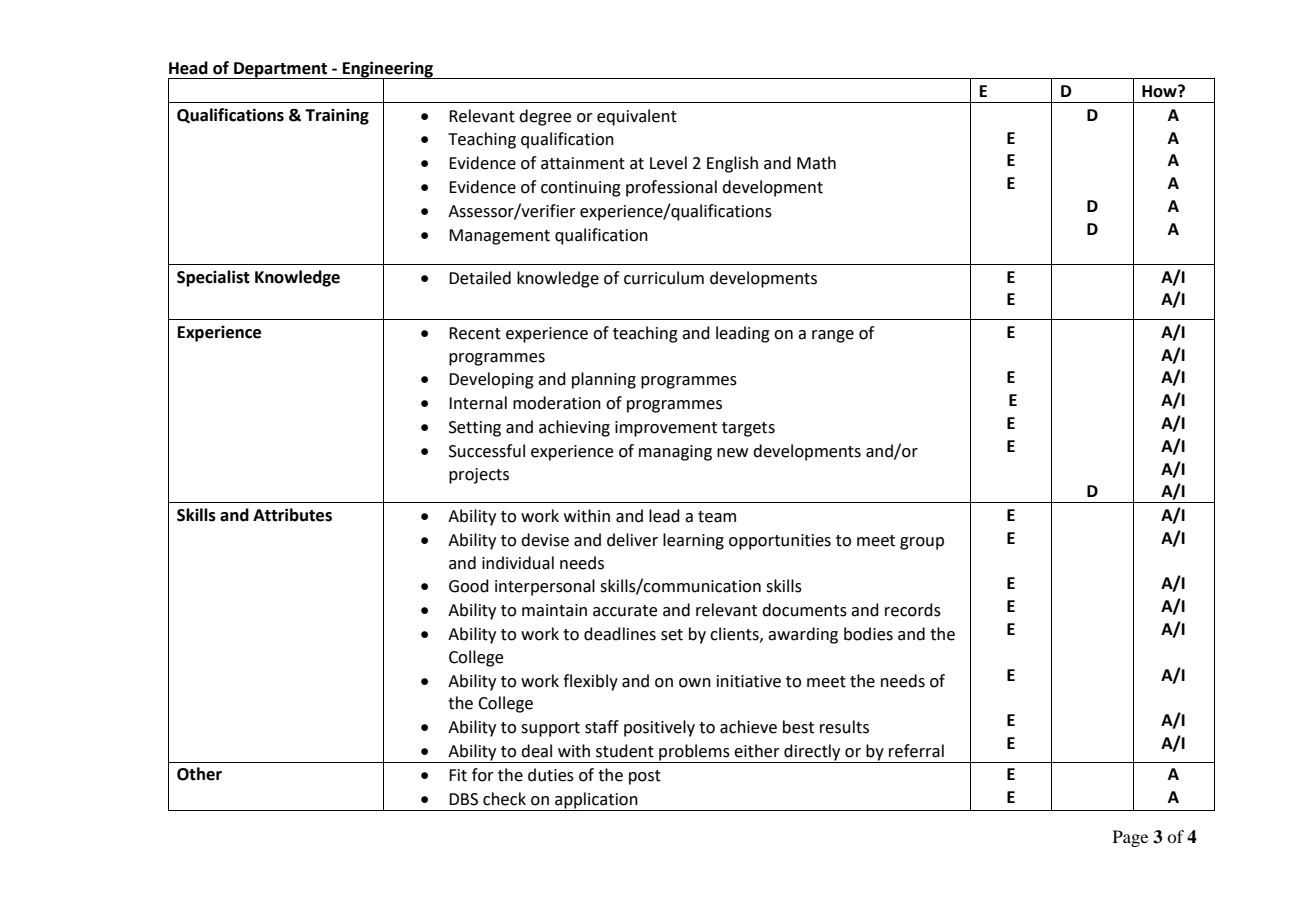 The height and width of the screenshot is (924, 1309). What do you see at coordinates (596, 801) in the screenshot?
I see `application` at bounding box center [596, 801].
